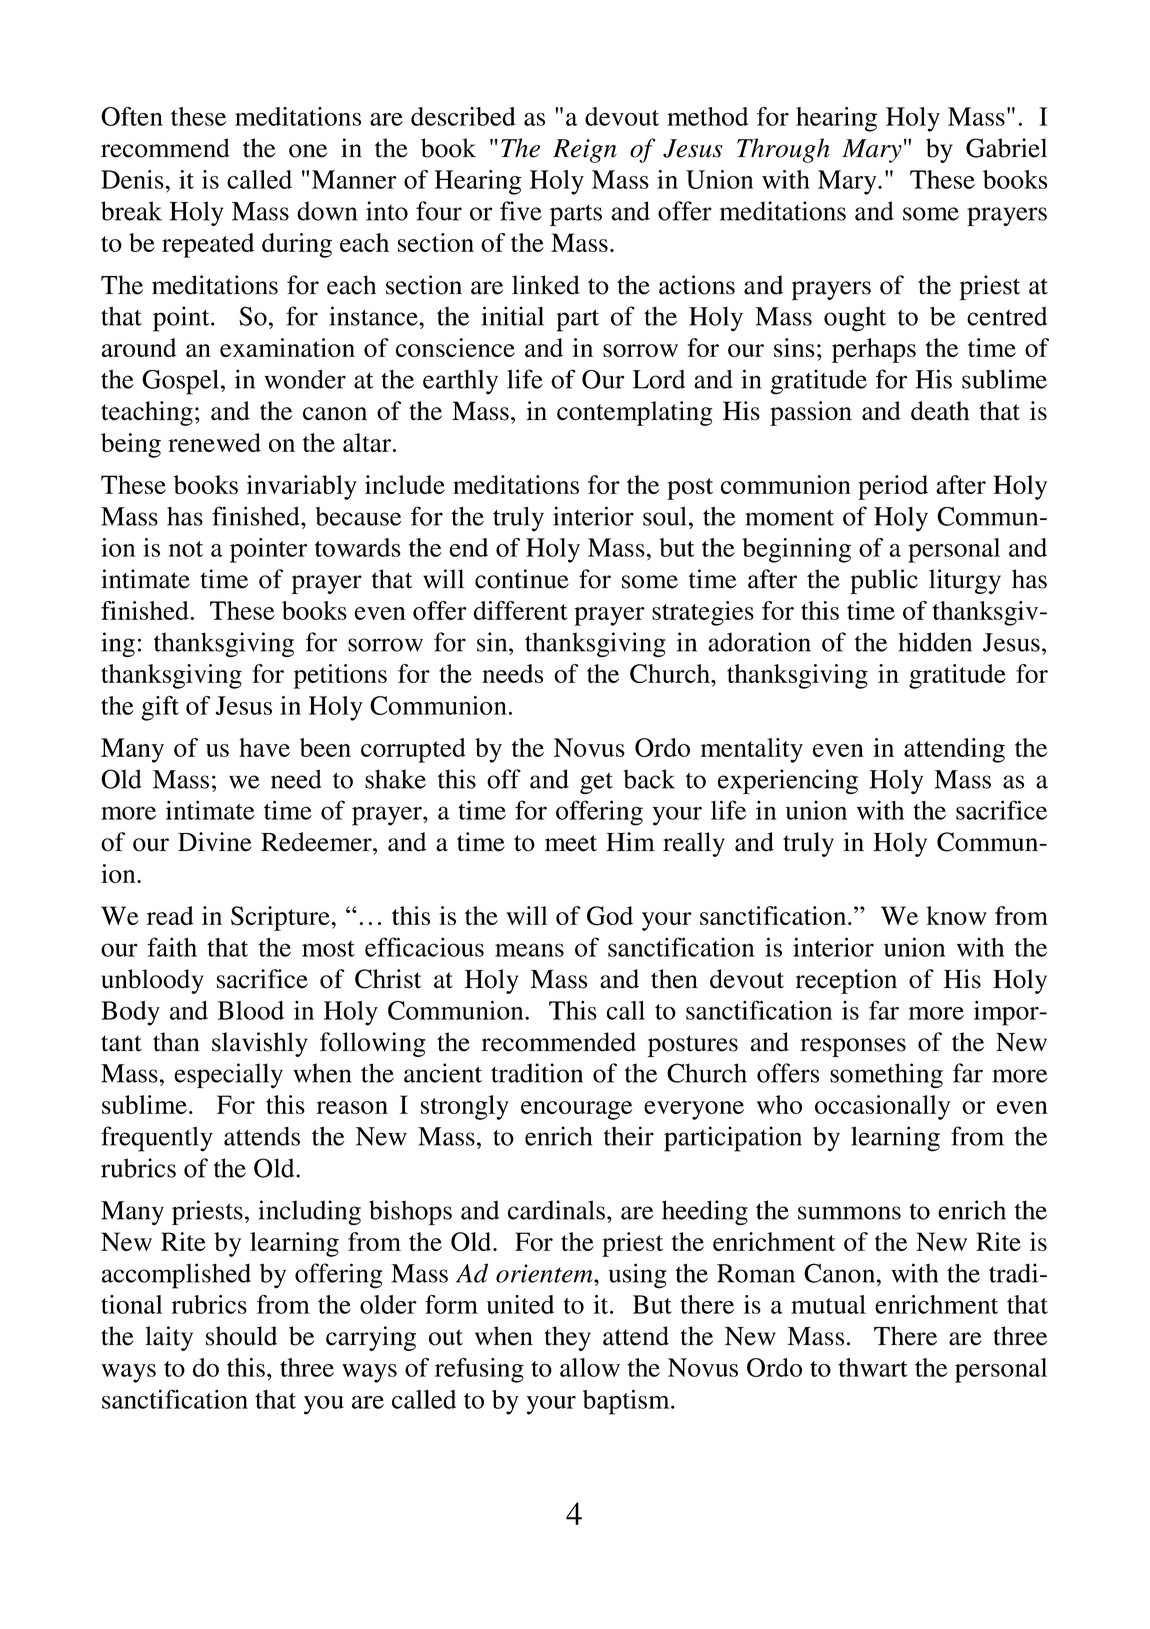 The image size is (1150, 1629). I want to click on should, so click(241, 1336).
